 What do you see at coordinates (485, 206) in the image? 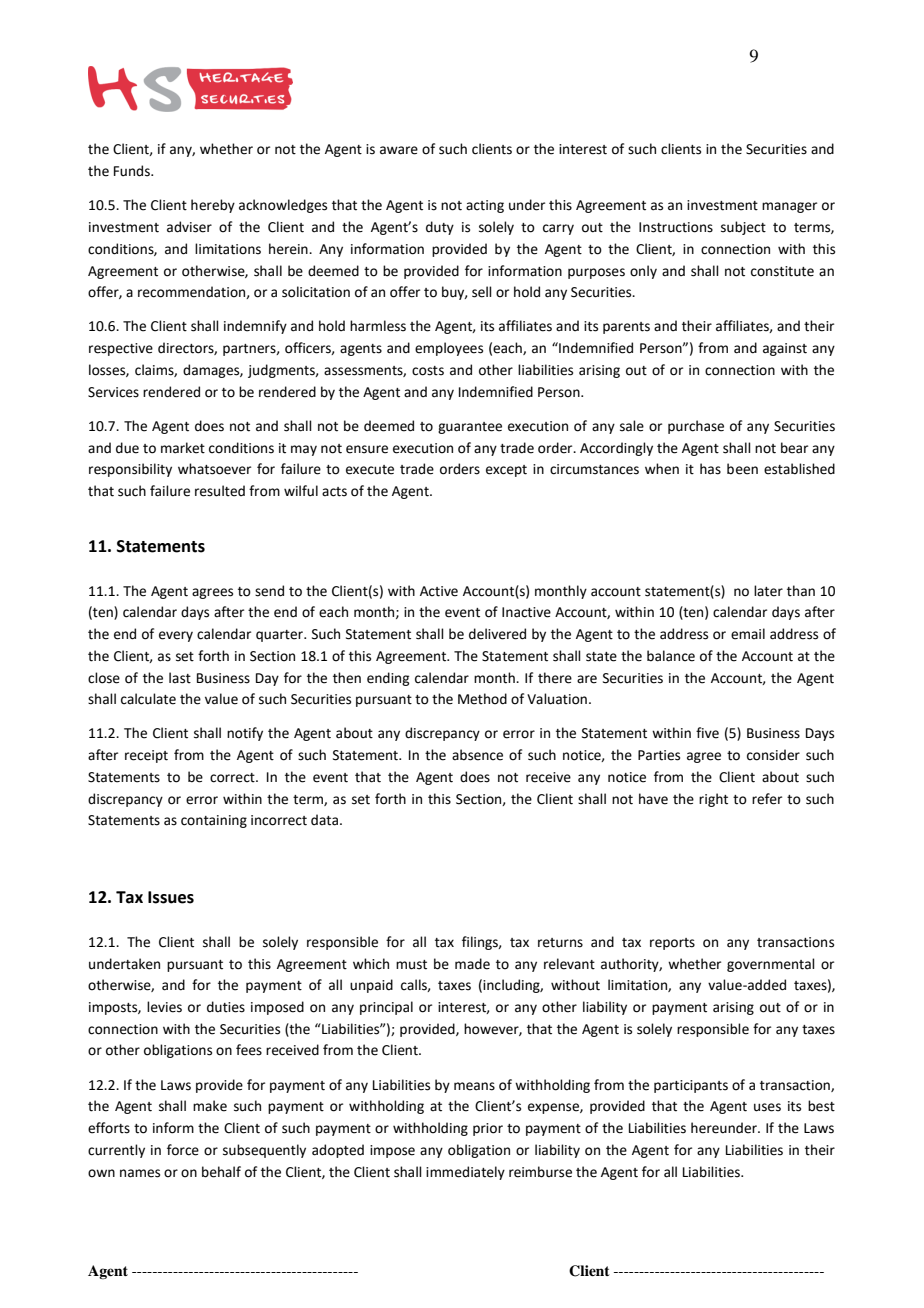
I see `acting` at bounding box center [485, 206].
